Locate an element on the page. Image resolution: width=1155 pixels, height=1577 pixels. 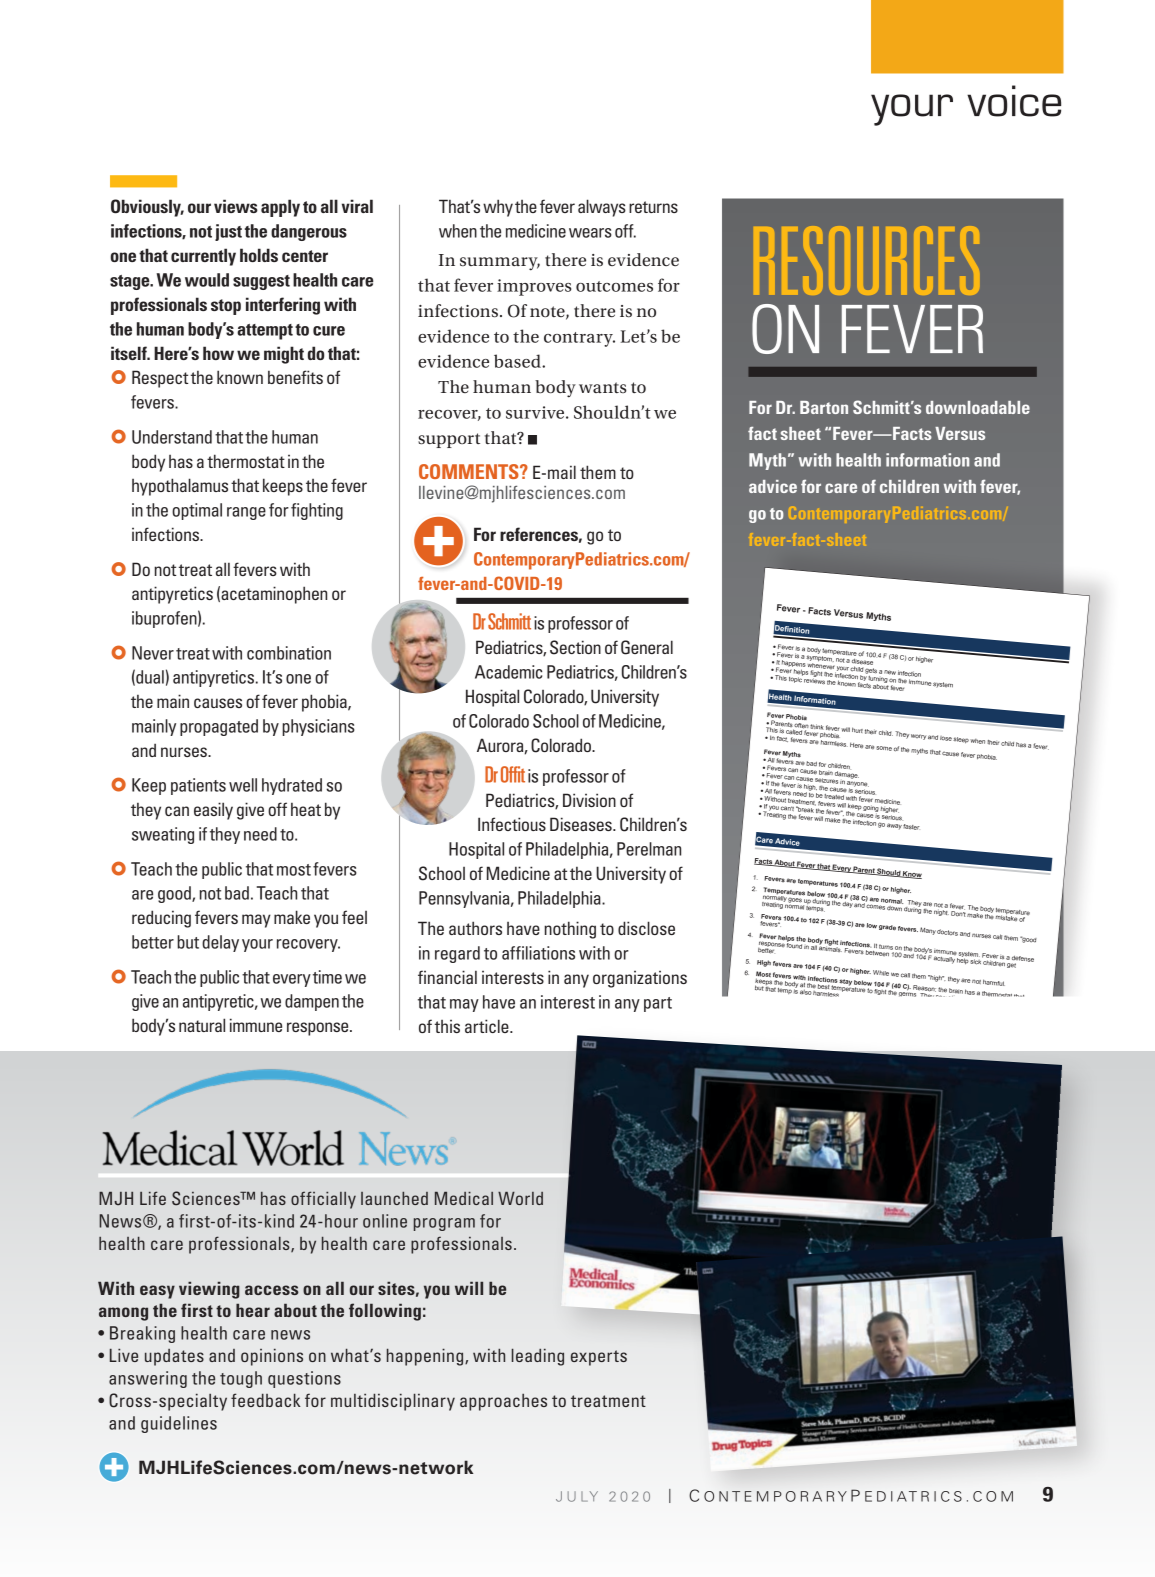
Section is located at coordinates (575, 647).
